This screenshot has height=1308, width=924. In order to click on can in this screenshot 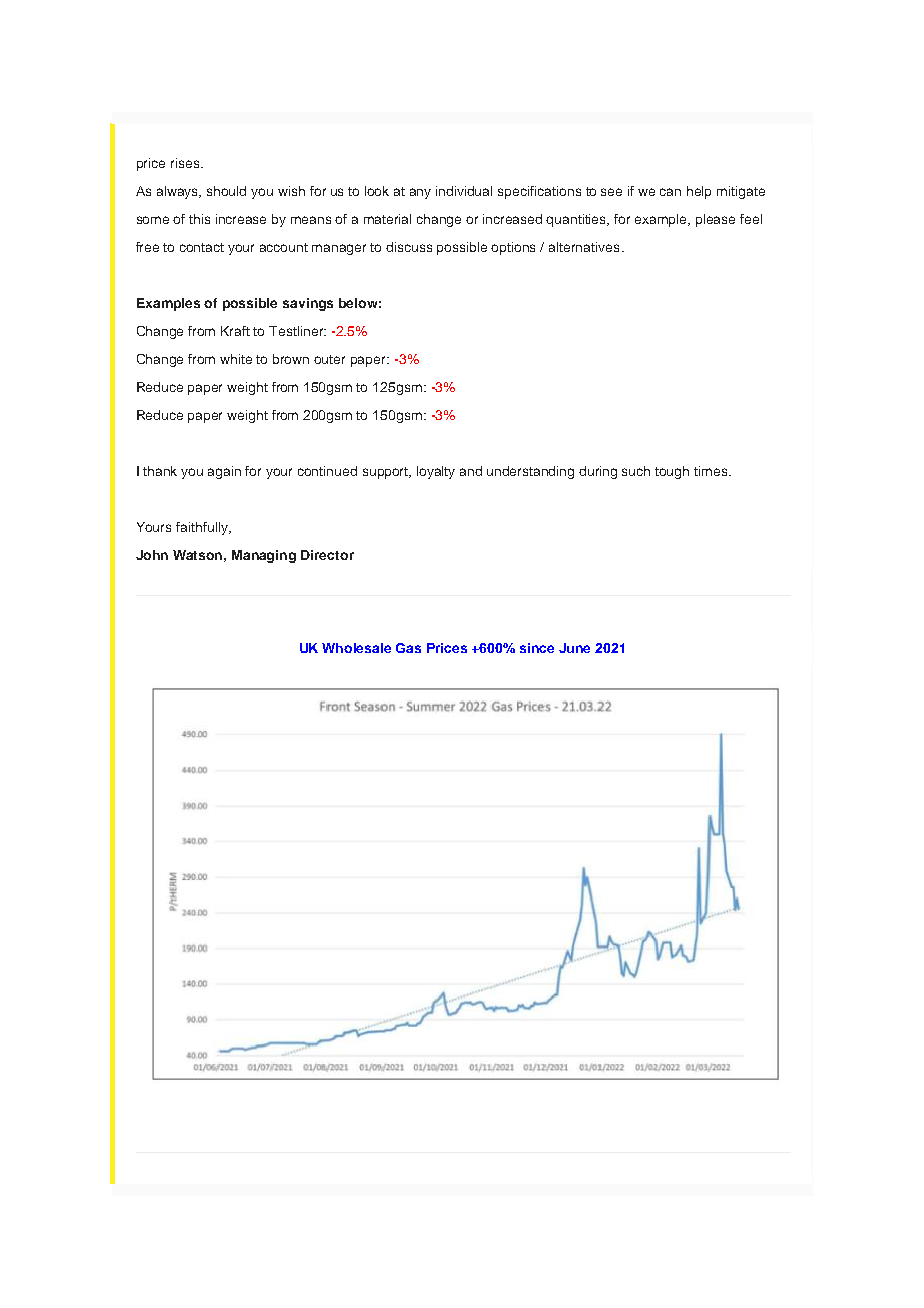, I will do `click(670, 192)`.
